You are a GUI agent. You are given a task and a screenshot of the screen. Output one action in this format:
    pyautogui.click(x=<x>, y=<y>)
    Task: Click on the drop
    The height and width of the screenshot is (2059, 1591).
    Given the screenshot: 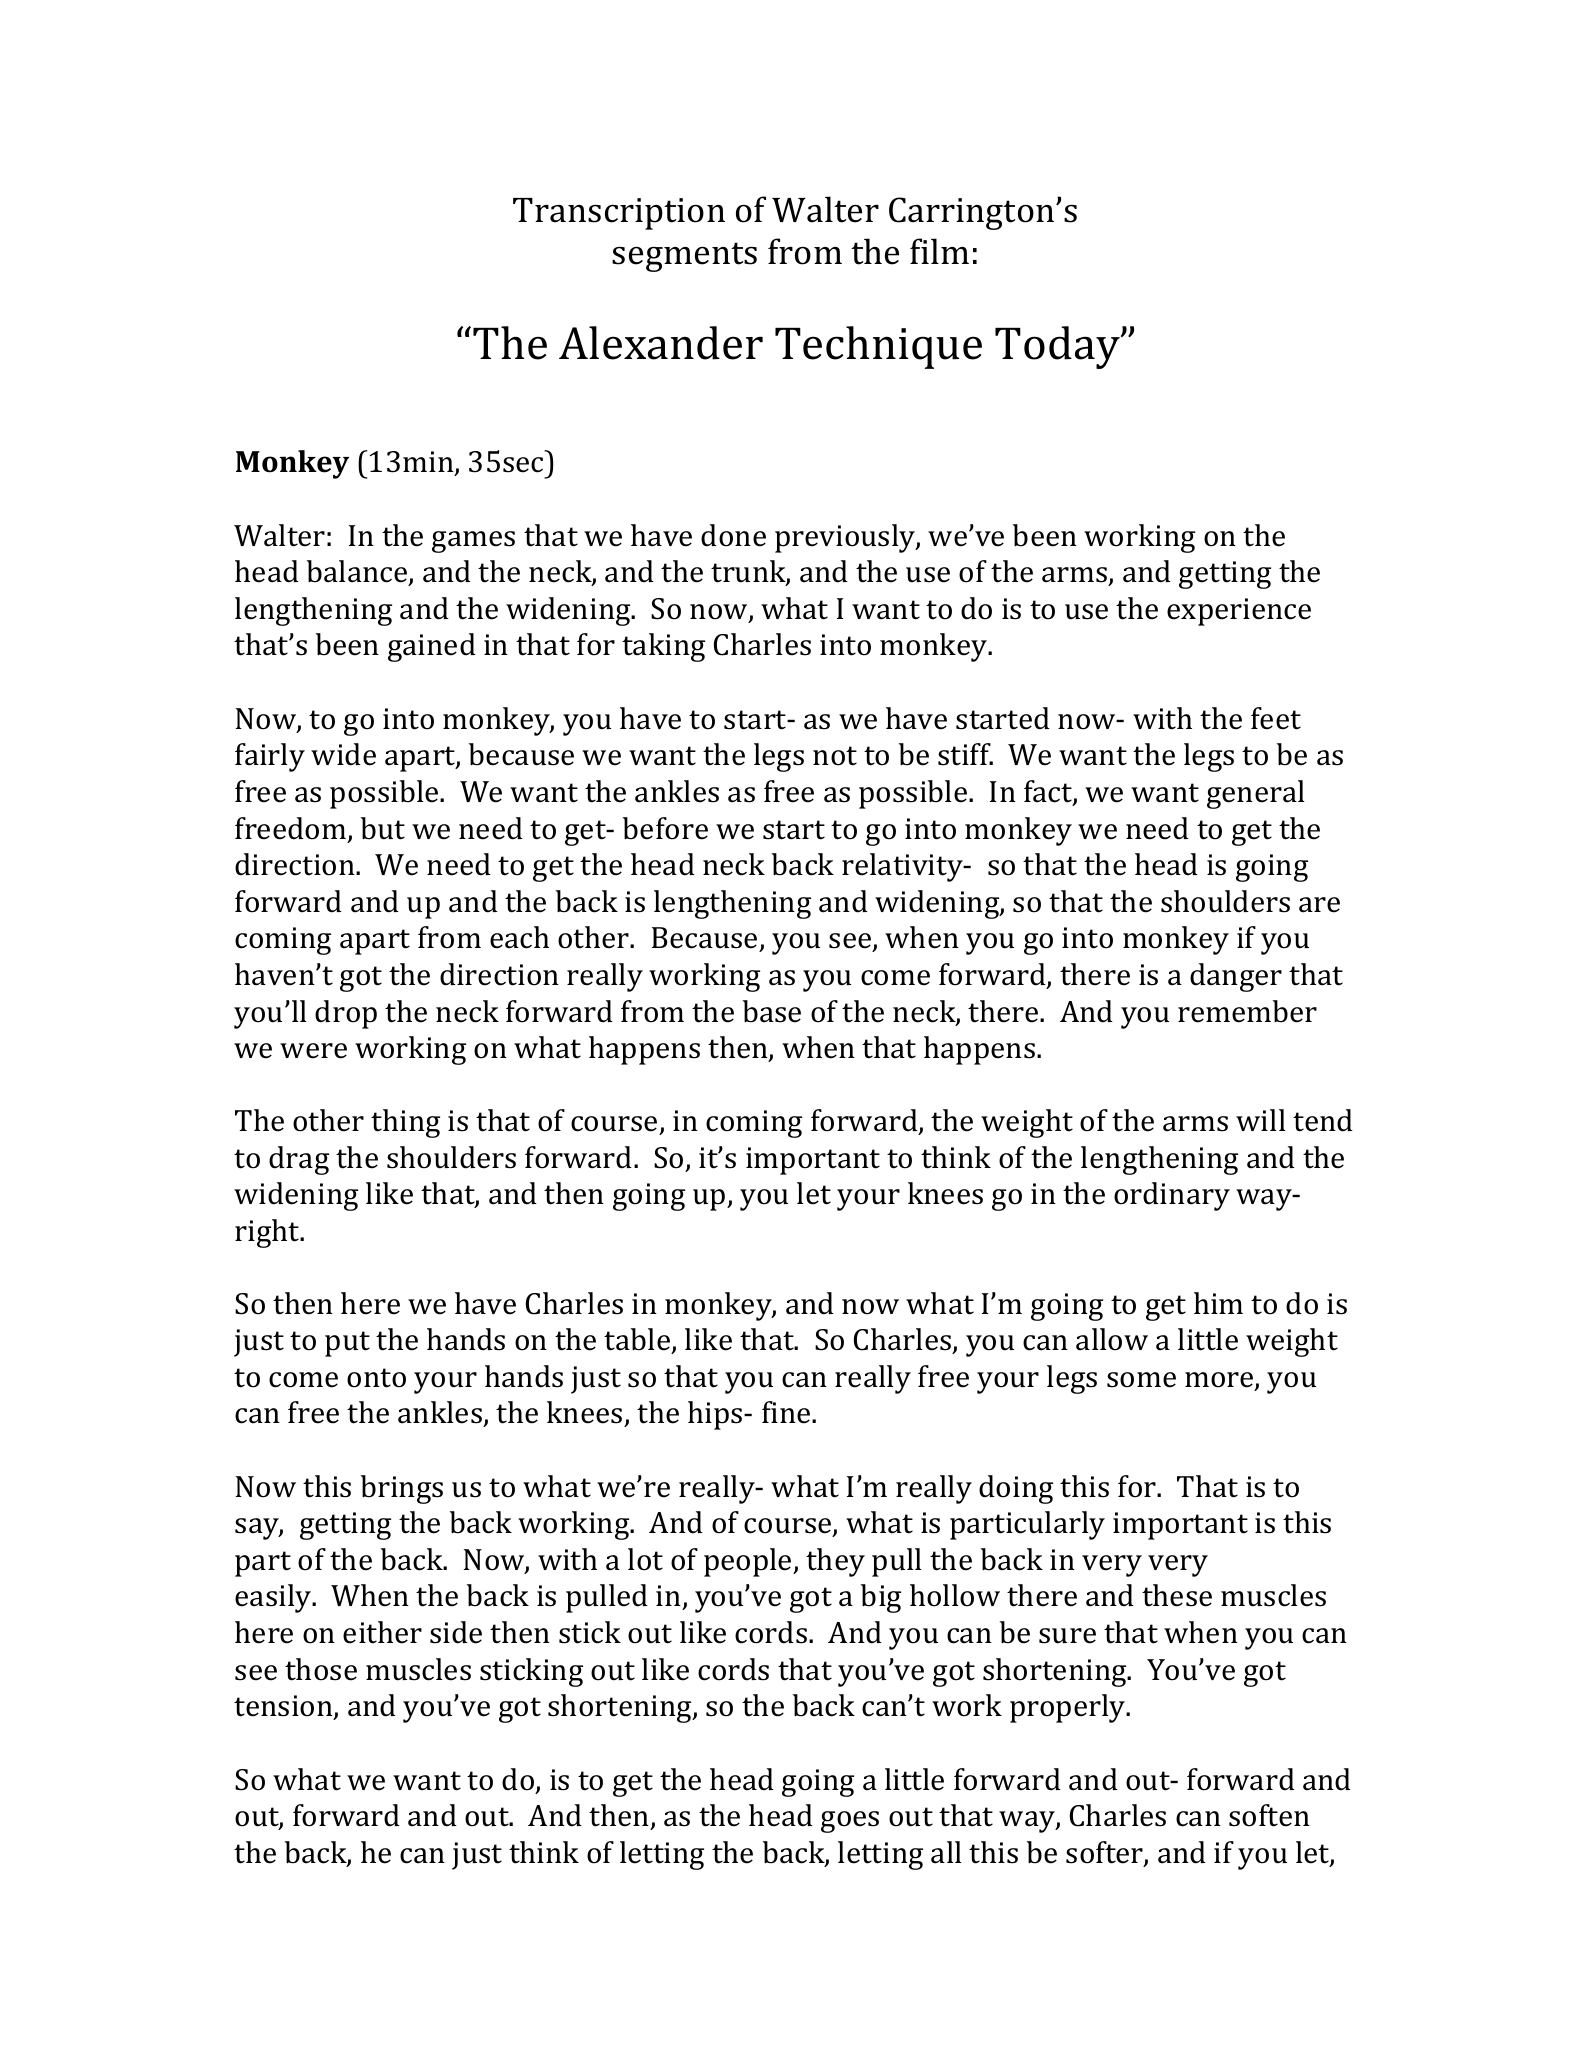 What is the action you would take?
    pyautogui.click(x=346, y=1014)
